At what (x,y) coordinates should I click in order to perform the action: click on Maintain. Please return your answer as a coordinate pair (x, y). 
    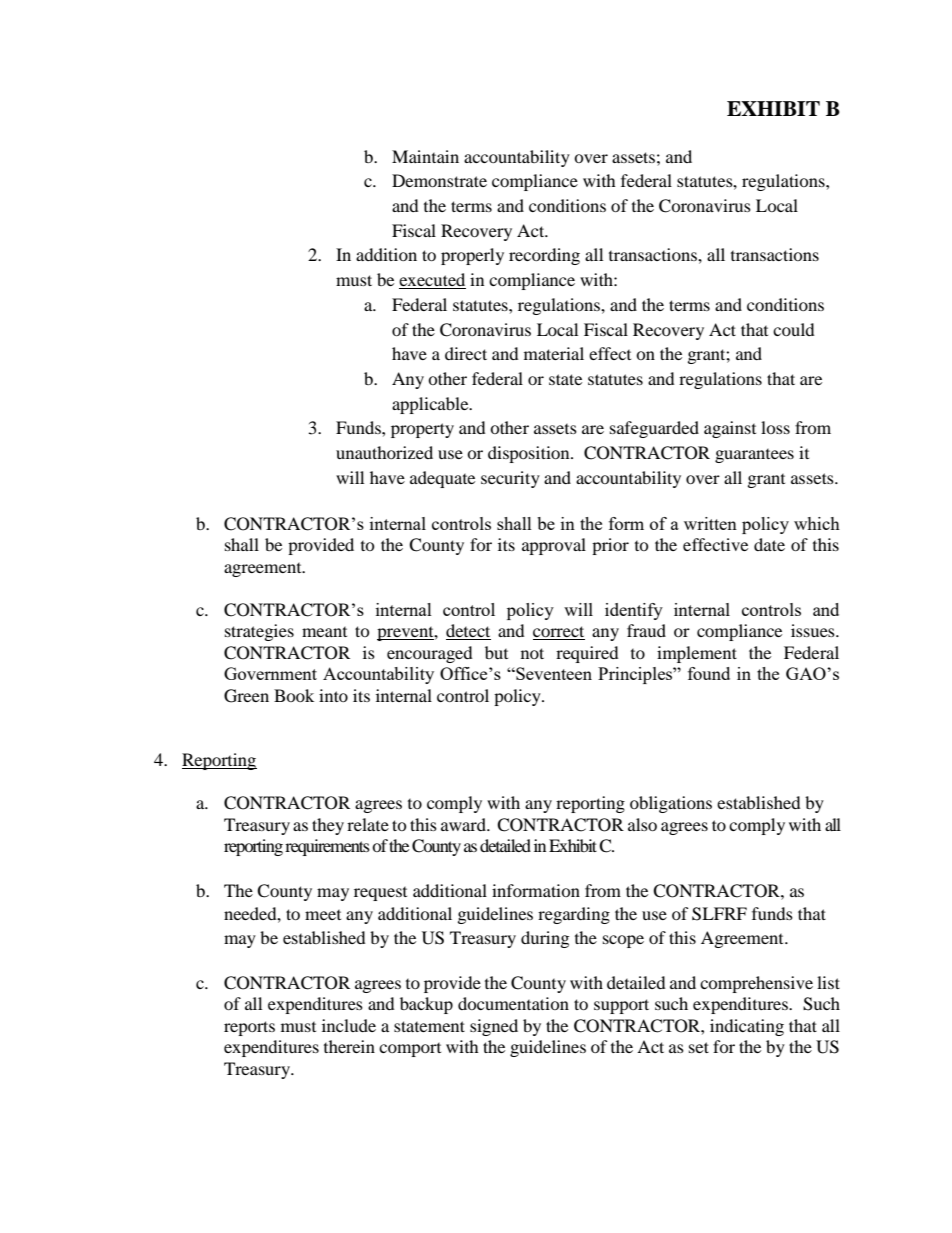
    Looking at the image, I should click on (425, 156).
